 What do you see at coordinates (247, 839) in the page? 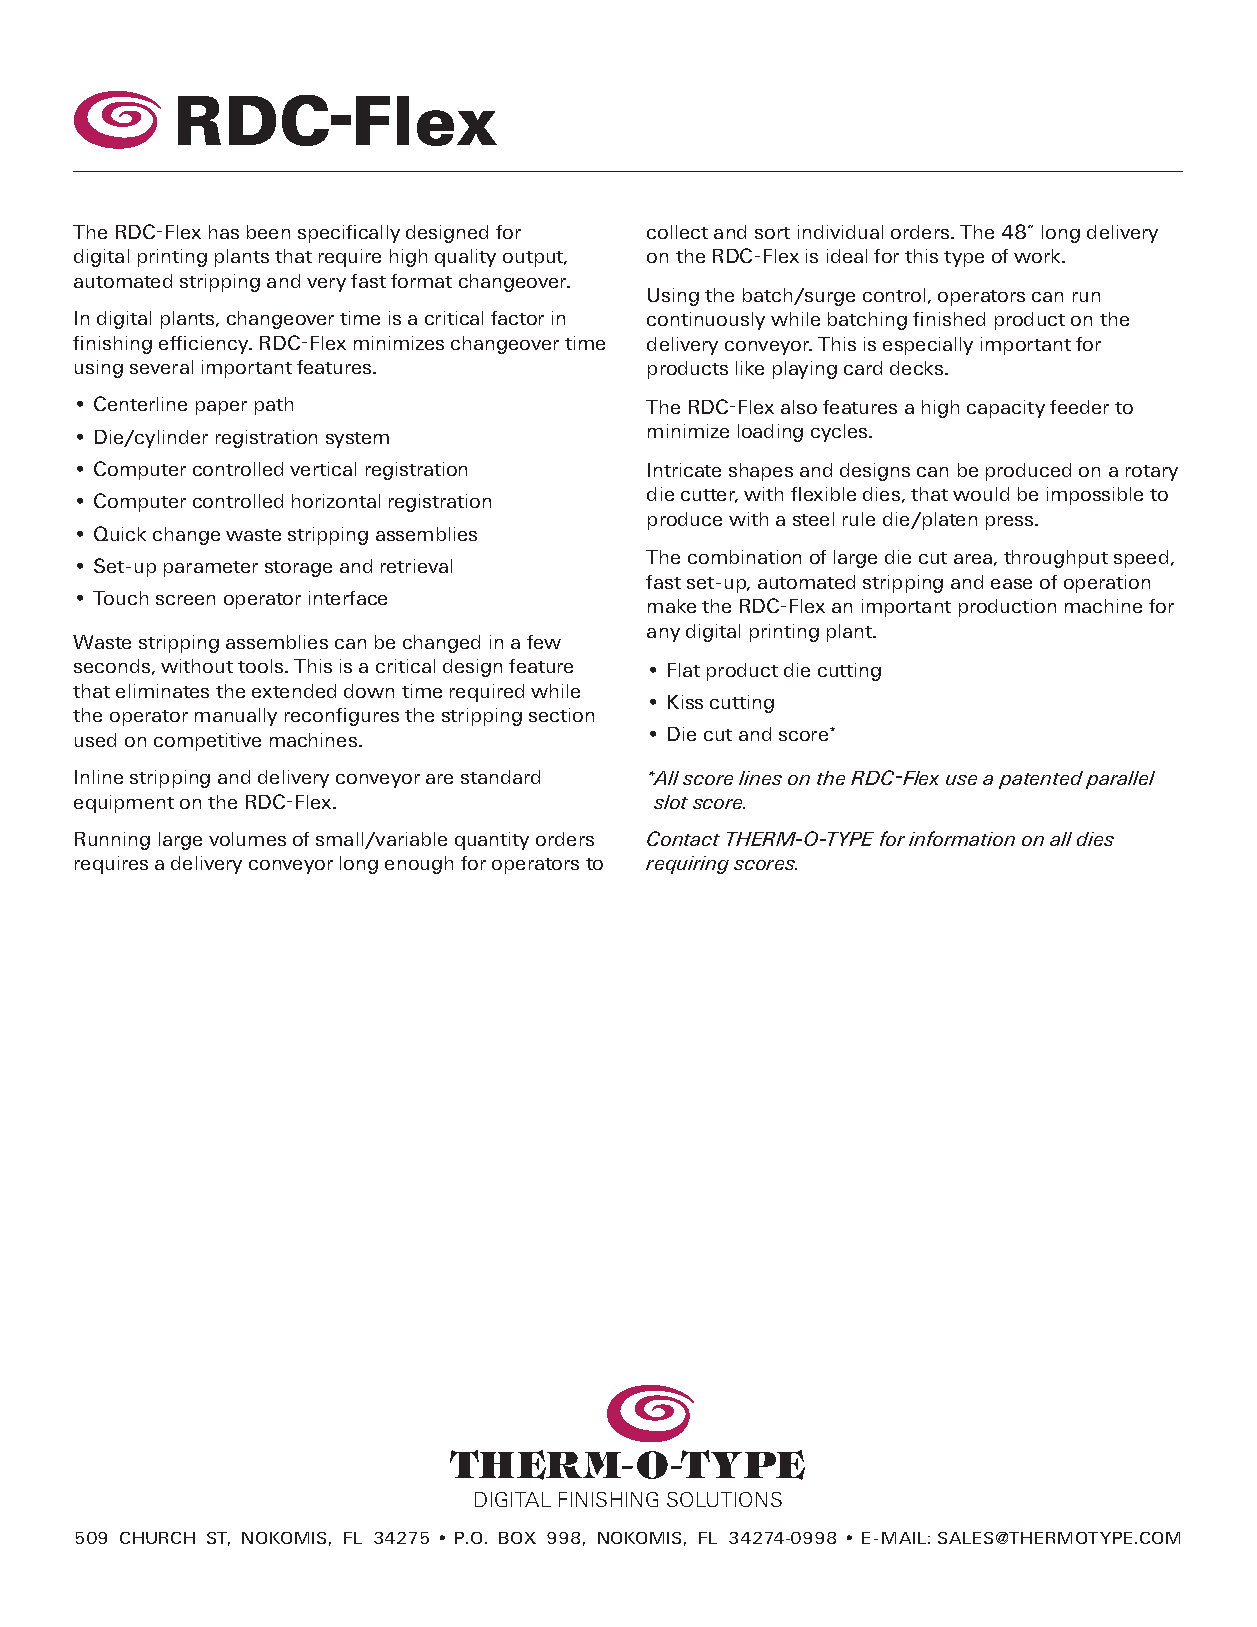
I see `volumes` at bounding box center [247, 839].
